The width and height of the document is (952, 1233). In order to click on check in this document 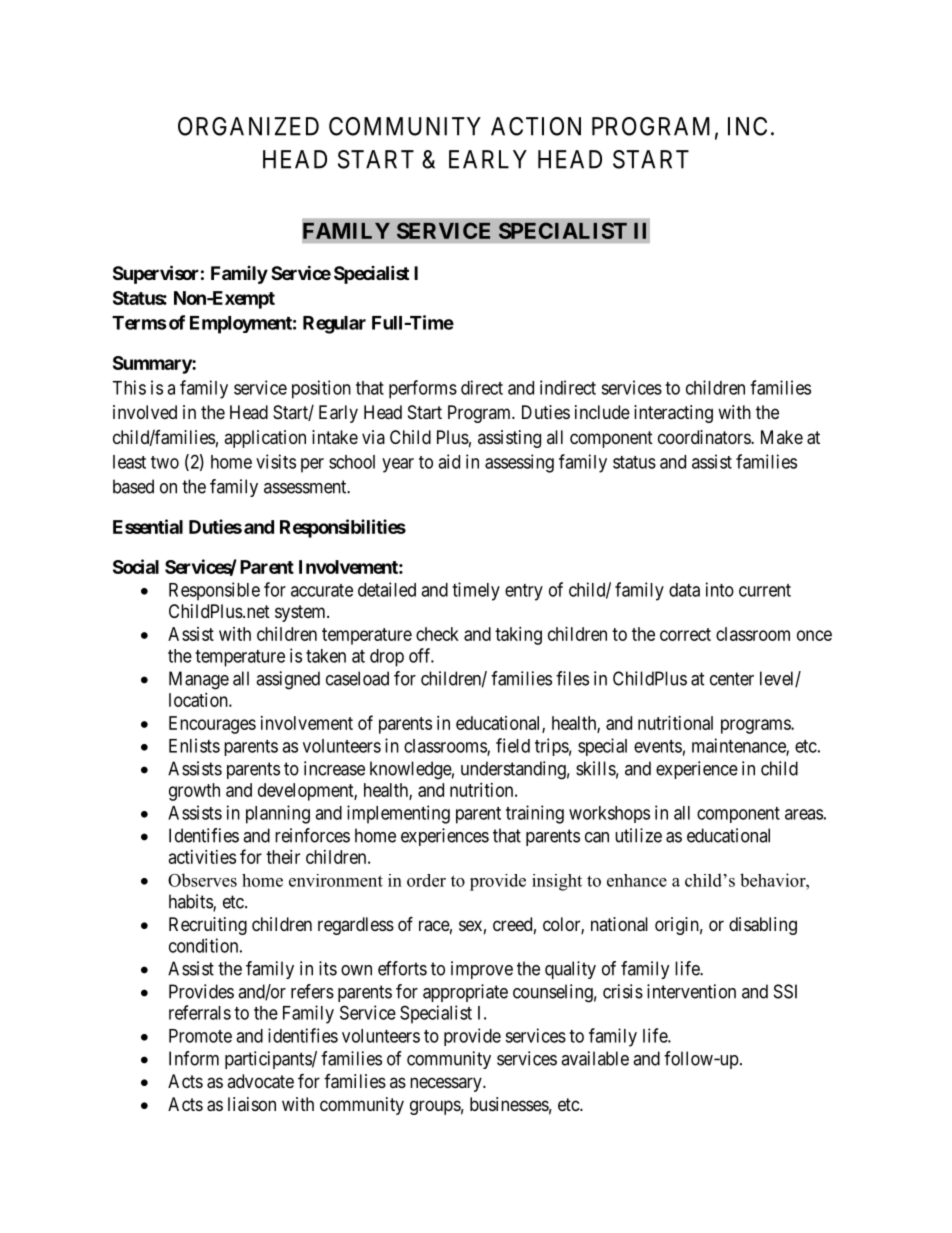, I will do `click(437, 634)`.
